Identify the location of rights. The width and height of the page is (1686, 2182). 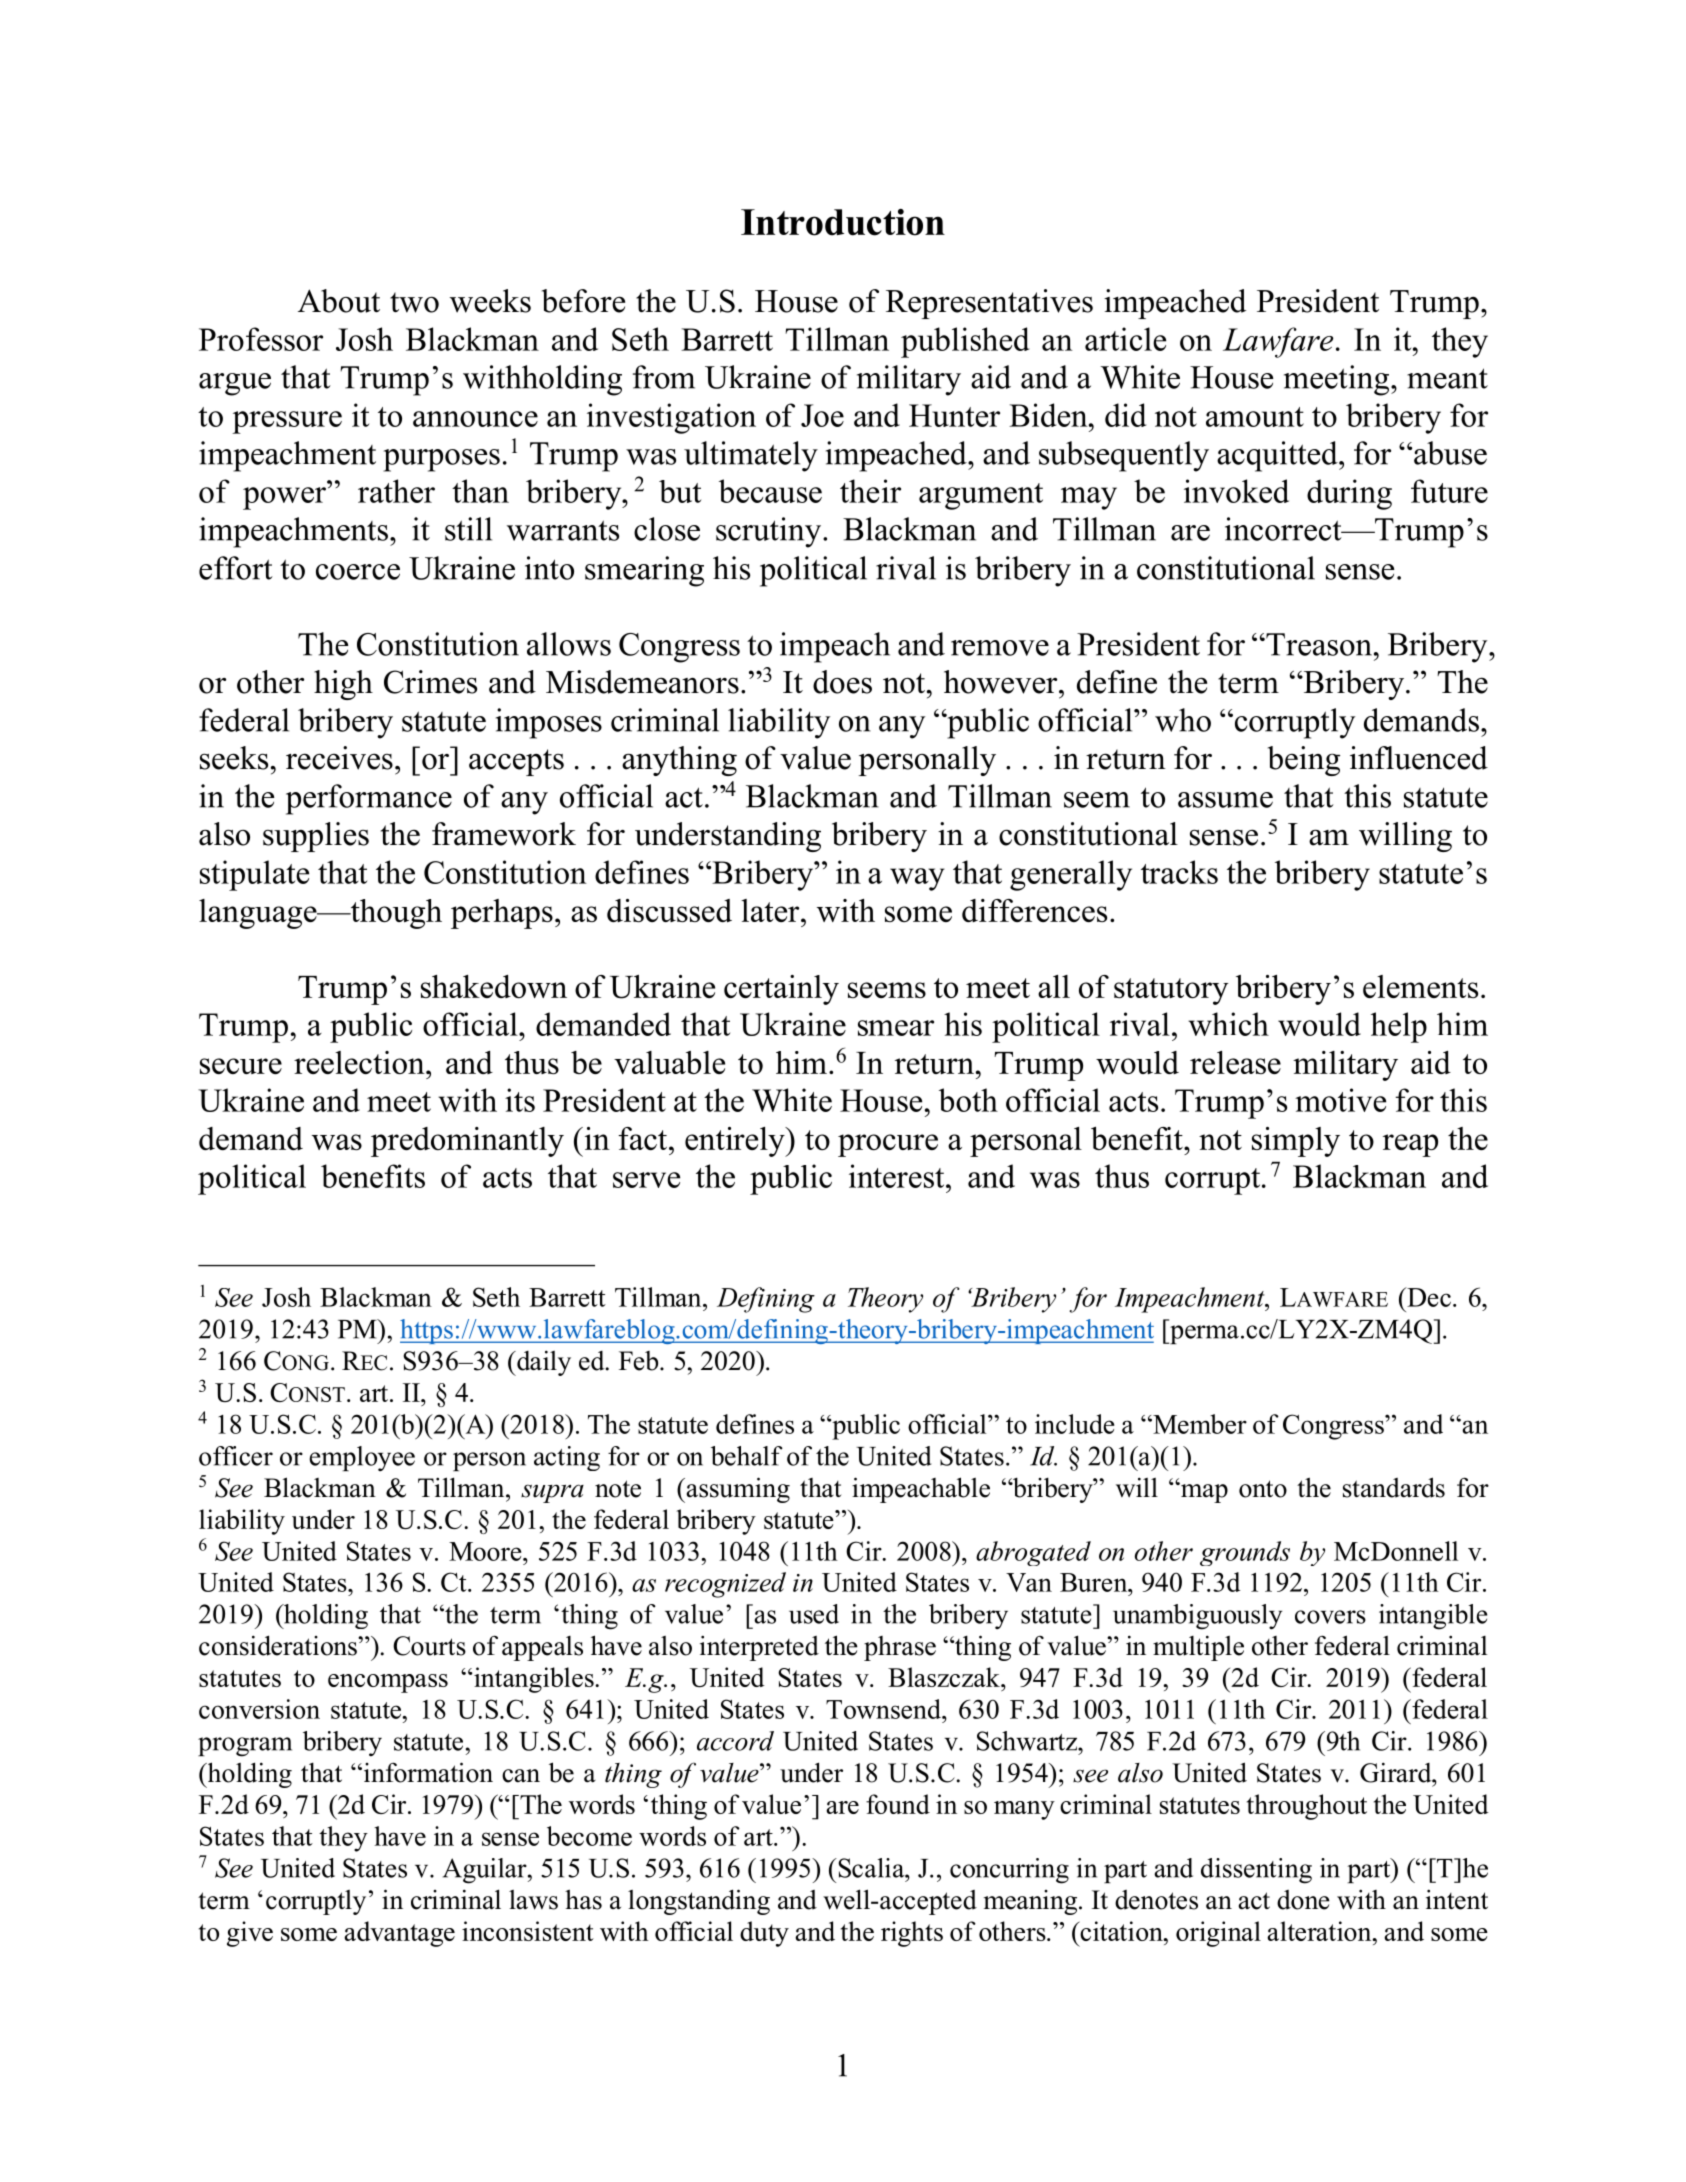
(912, 1934).
